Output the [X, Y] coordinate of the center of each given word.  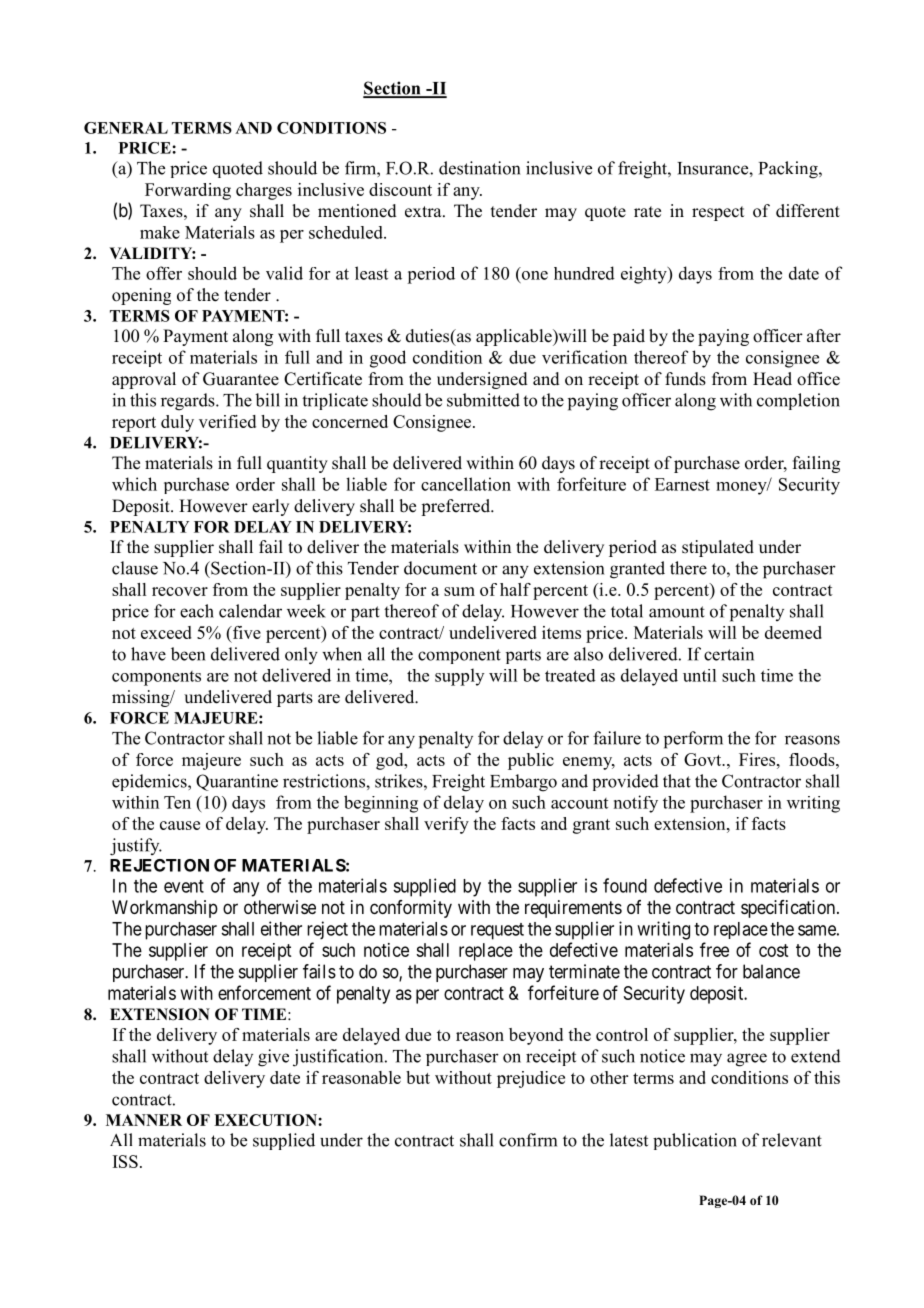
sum [459, 591]
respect [718, 213]
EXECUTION [266, 1120]
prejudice [531, 1079]
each [197, 611]
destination [479, 168]
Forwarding [188, 191]
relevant [792, 1140]
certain [729, 654]
